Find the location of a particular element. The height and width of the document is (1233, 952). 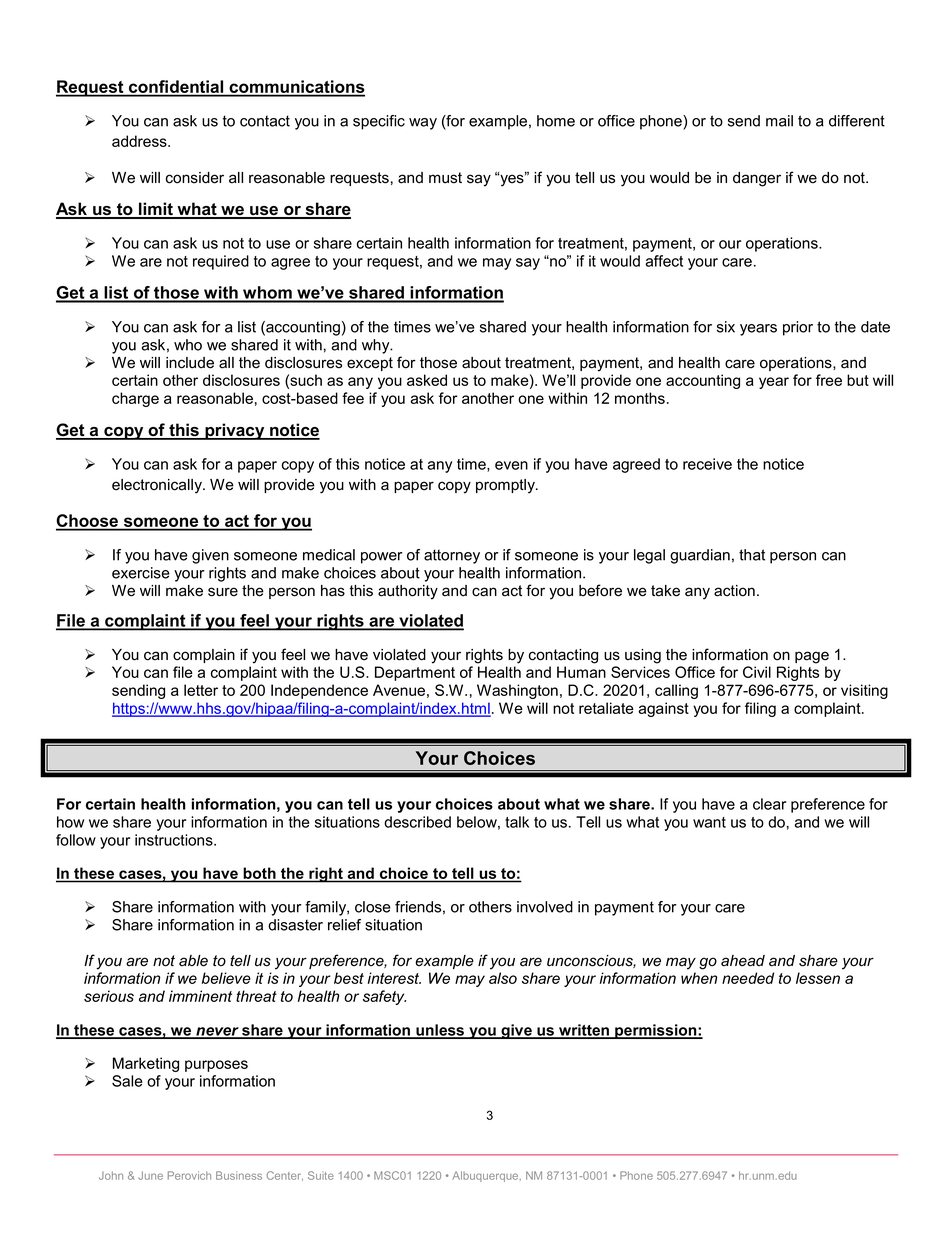

letter is located at coordinates (201, 690).
